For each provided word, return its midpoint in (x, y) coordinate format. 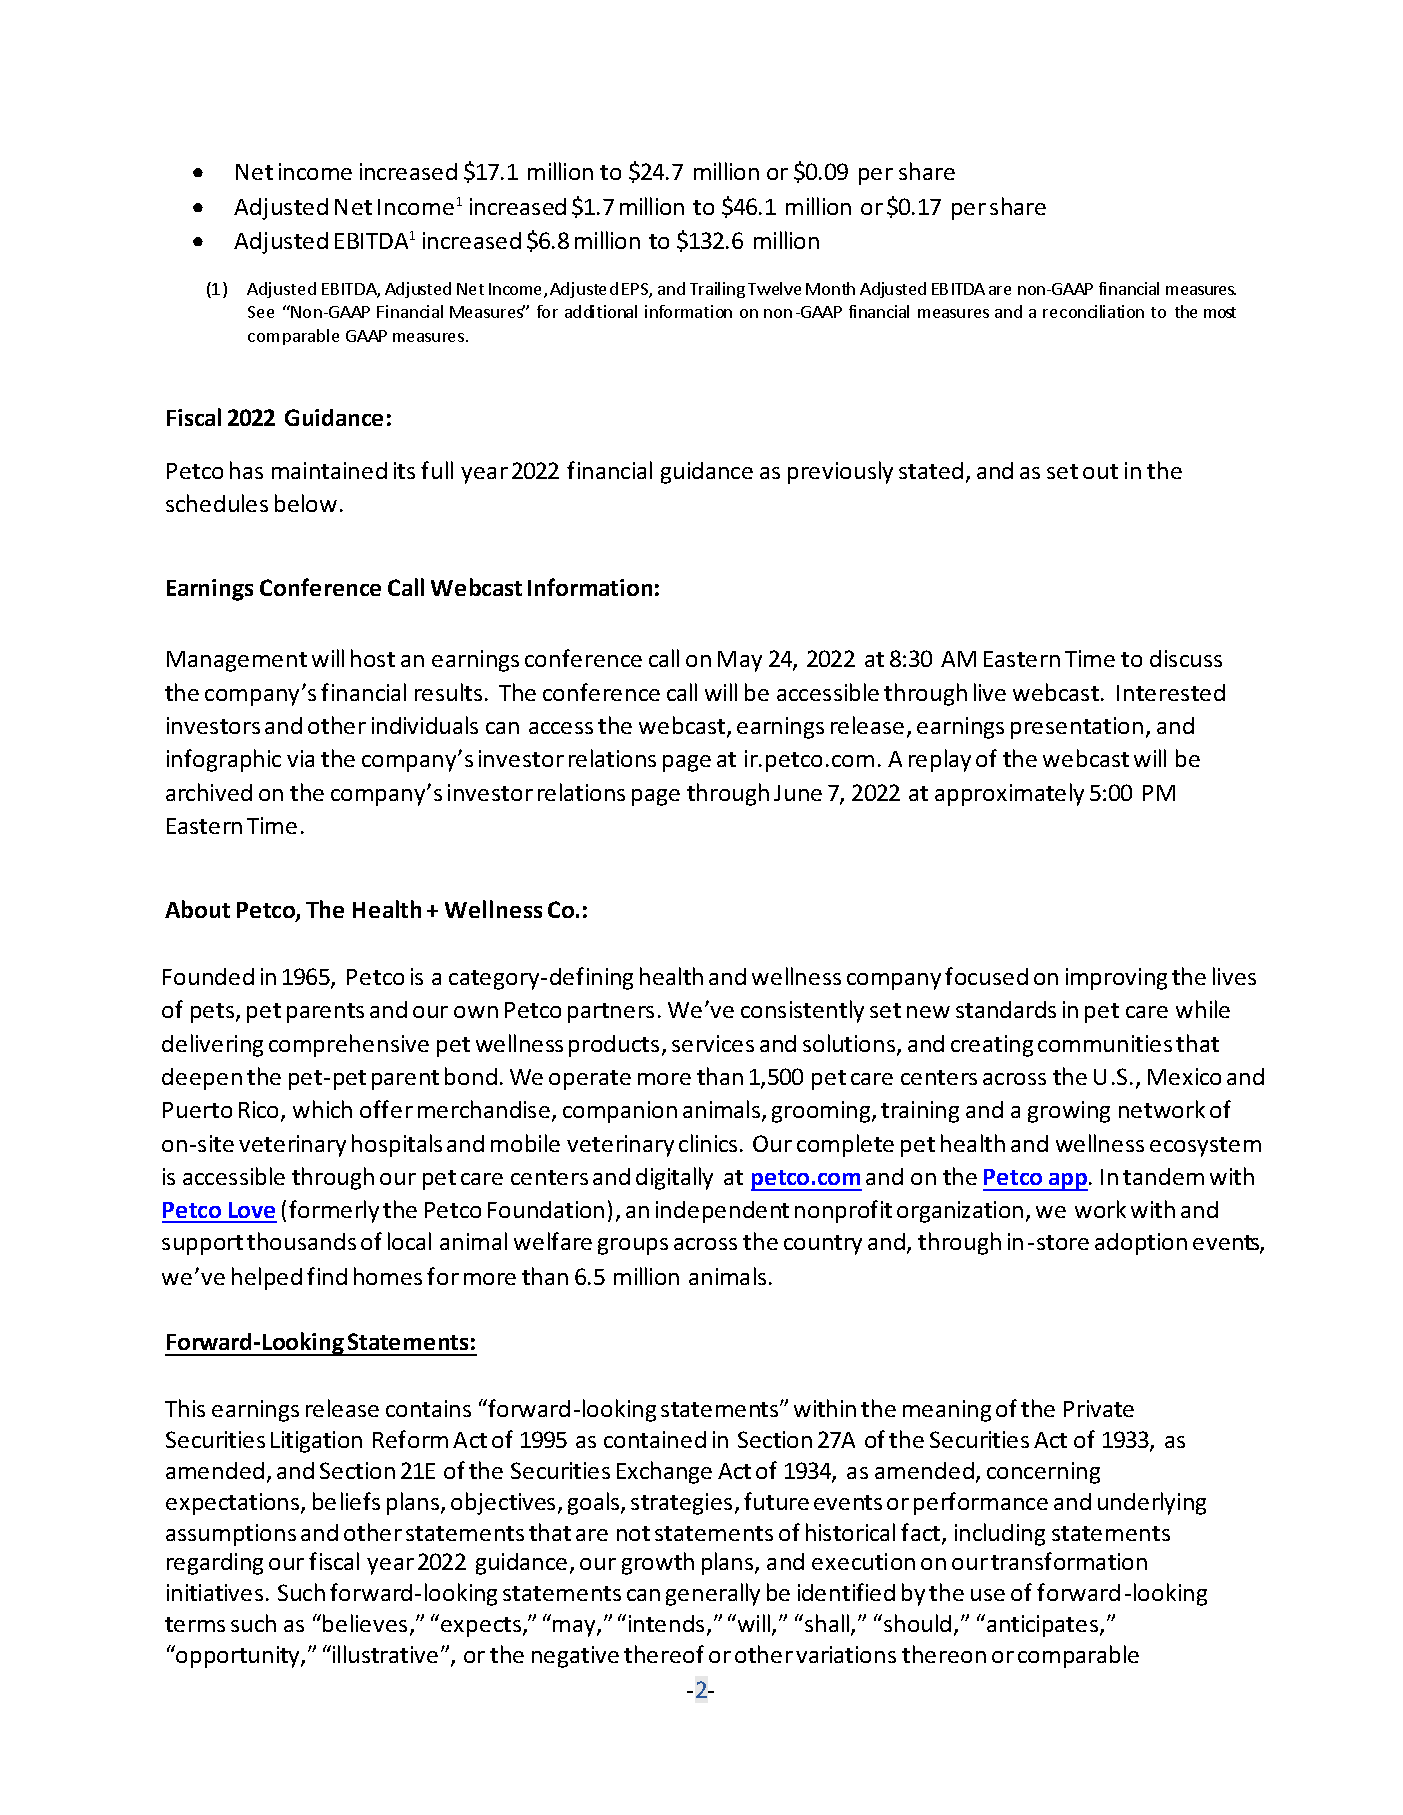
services (713, 1043)
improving (1116, 979)
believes (365, 1623)
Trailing (717, 290)
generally (713, 1594)
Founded (208, 976)
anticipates (1044, 1626)
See (261, 312)
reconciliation (1093, 311)
